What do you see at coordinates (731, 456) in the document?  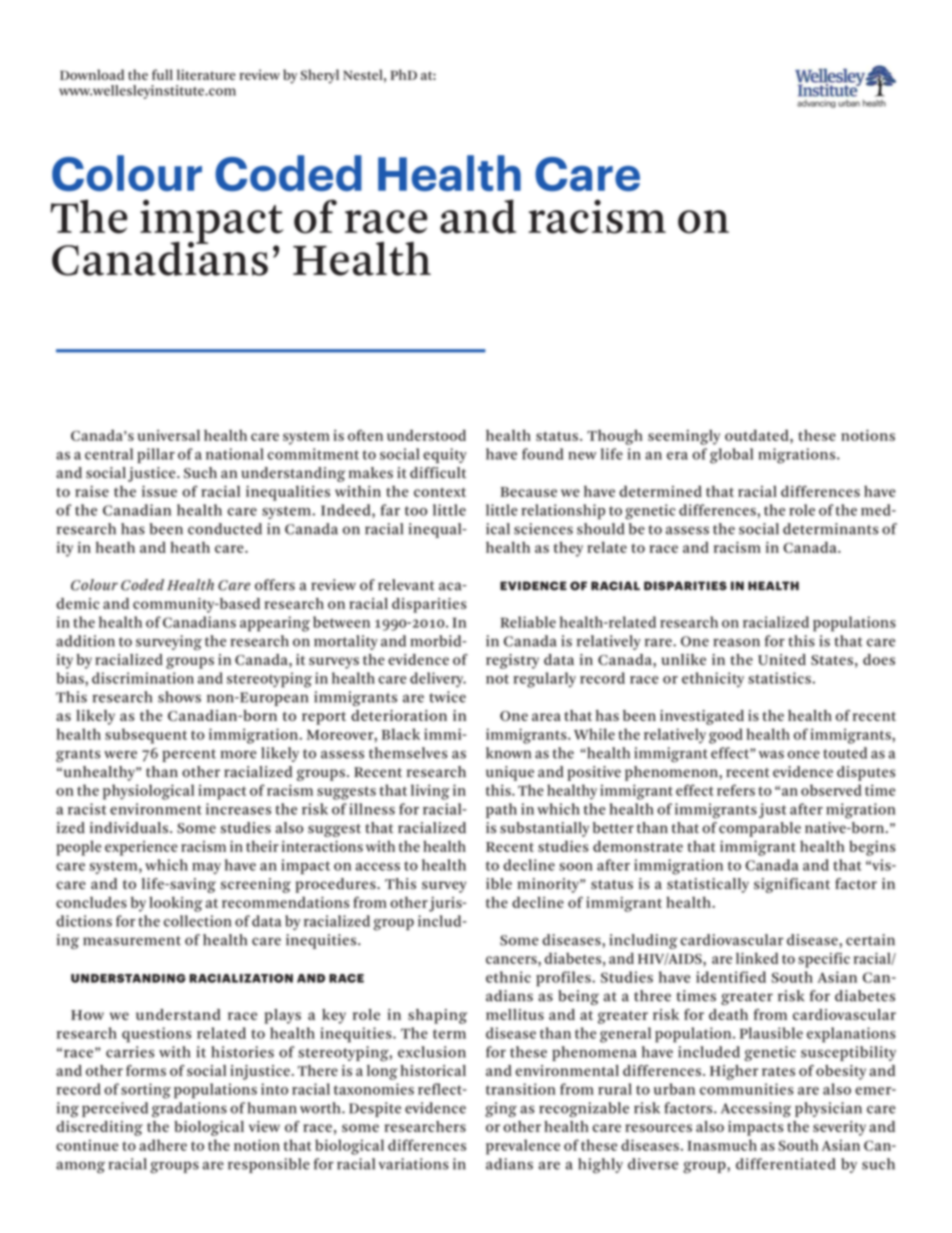 I see `global` at bounding box center [731, 456].
